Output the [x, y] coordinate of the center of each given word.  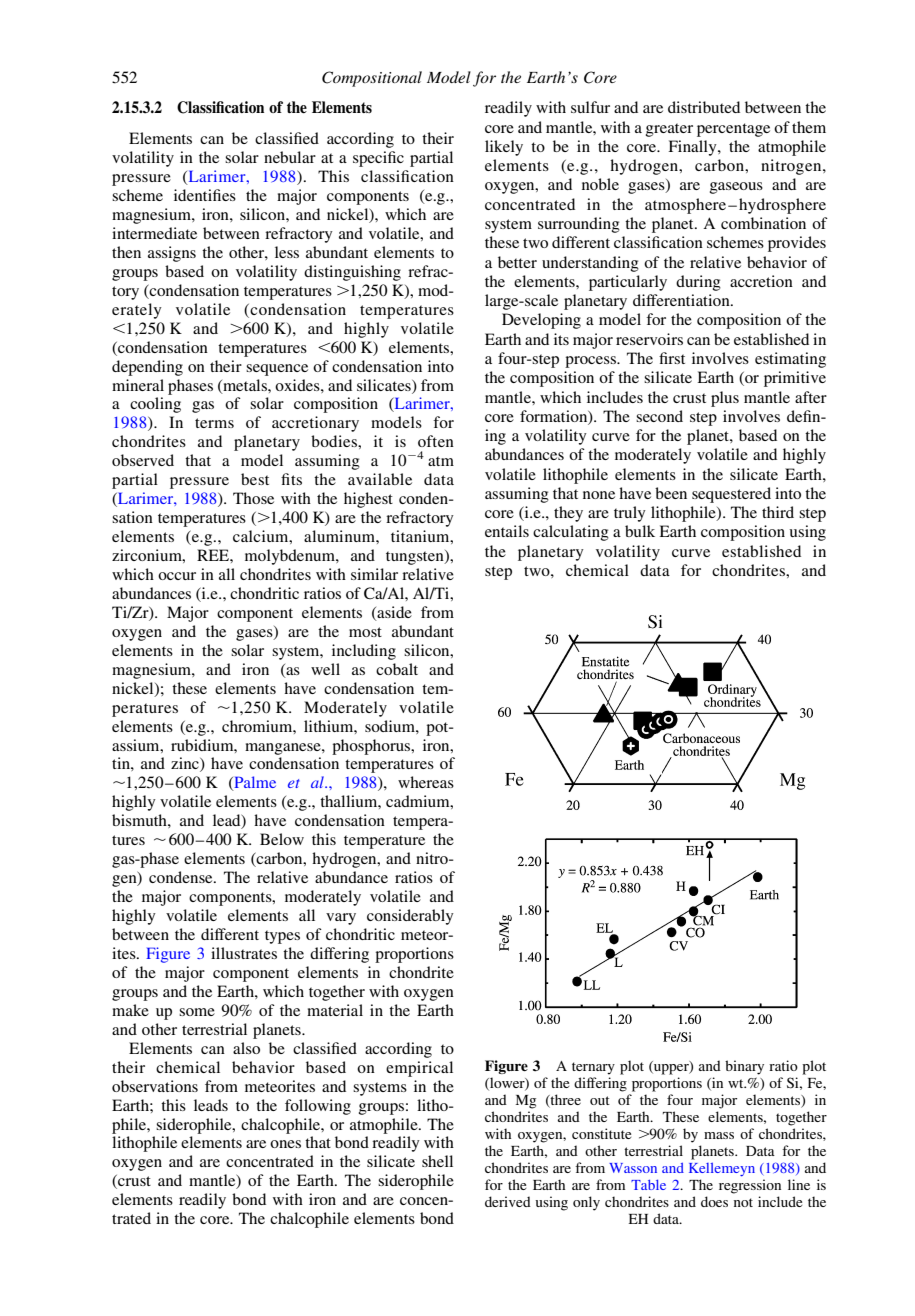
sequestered [731, 495]
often [436, 441]
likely [504, 148]
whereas [426, 782]
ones [285, 1144]
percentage [733, 130]
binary [744, 1067]
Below [282, 839]
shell [437, 1161]
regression [750, 1186]
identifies [205, 195]
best [255, 479]
